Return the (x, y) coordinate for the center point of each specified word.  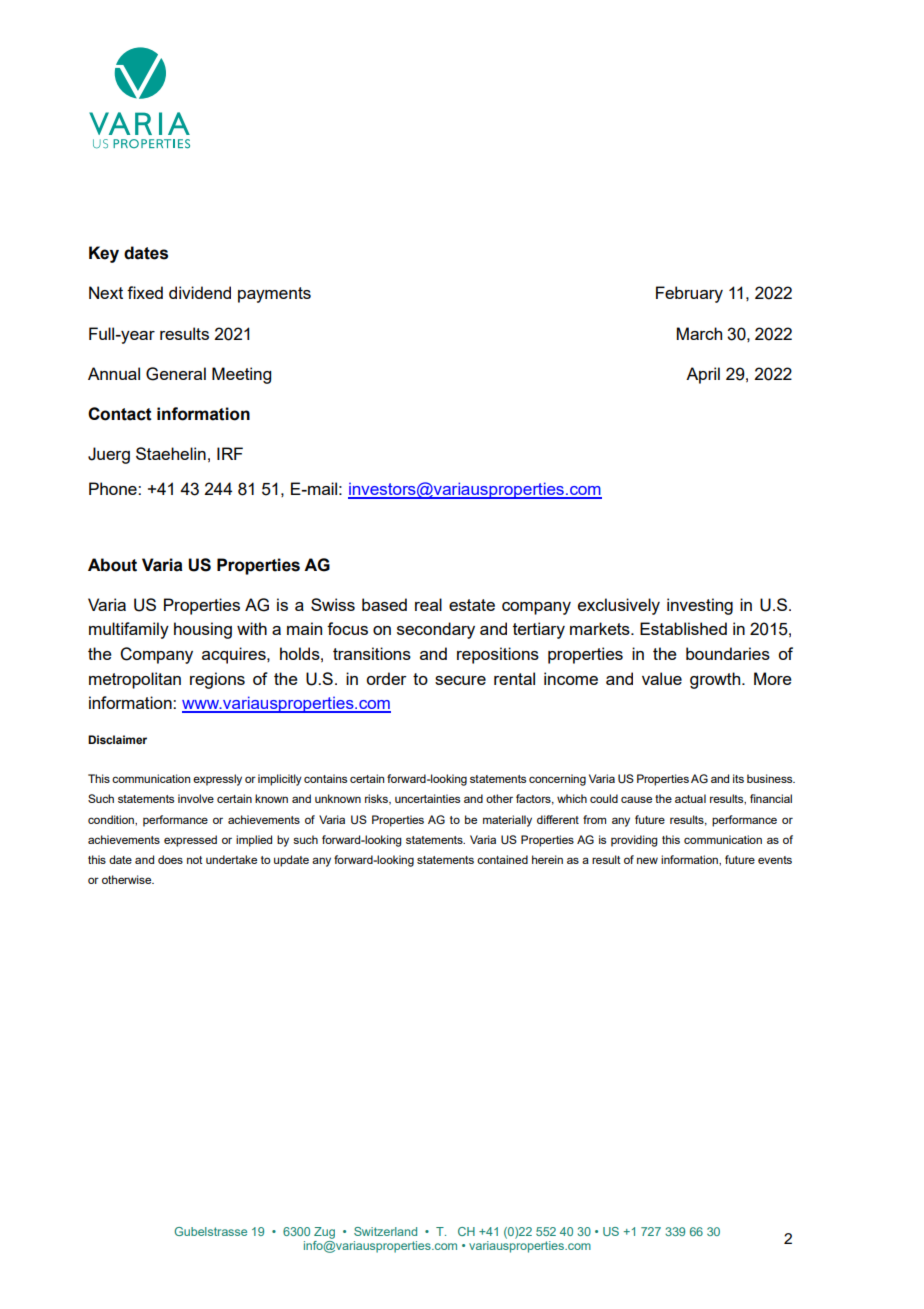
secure (460, 680)
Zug (324, 1233)
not (195, 860)
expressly (217, 780)
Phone (114, 488)
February (689, 294)
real (428, 604)
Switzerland (385, 1231)
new (647, 860)
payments (274, 295)
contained (502, 859)
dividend (200, 292)
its (738, 778)
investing (700, 606)
